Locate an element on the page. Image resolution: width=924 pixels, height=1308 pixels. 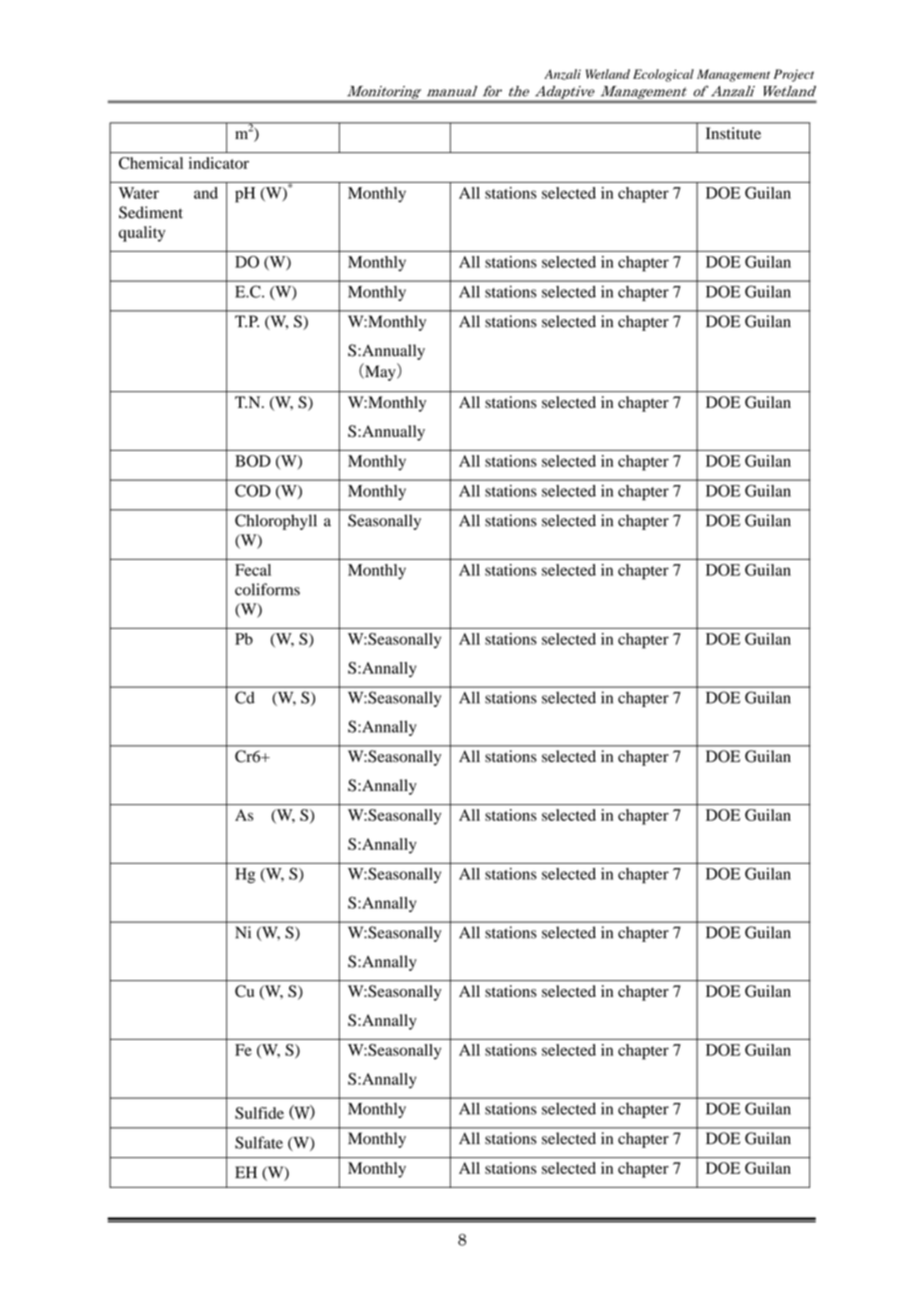
Ecological is located at coordinates (663, 75).
